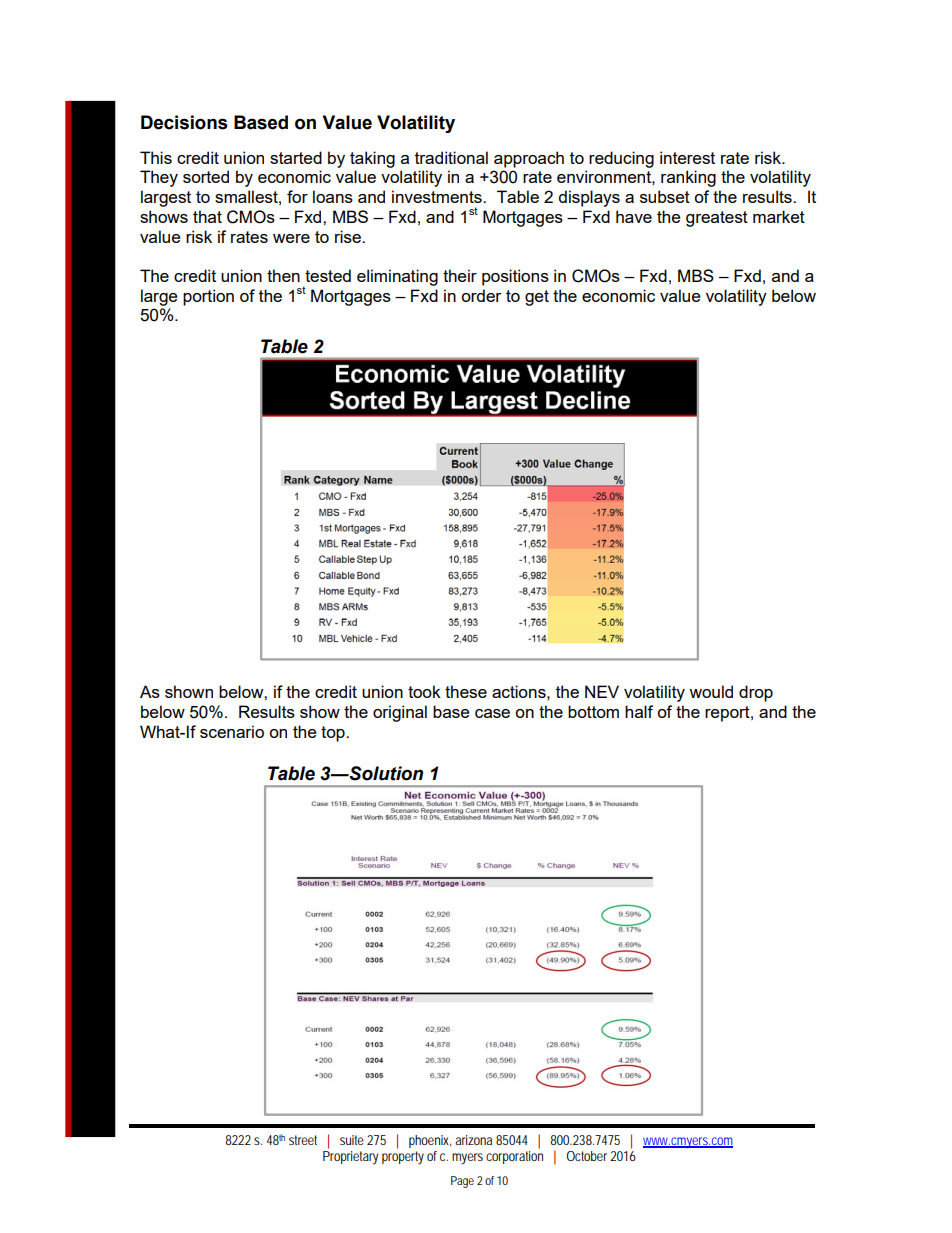 This screenshot has height=1233, width=952. I want to click on street, so click(303, 1140).
